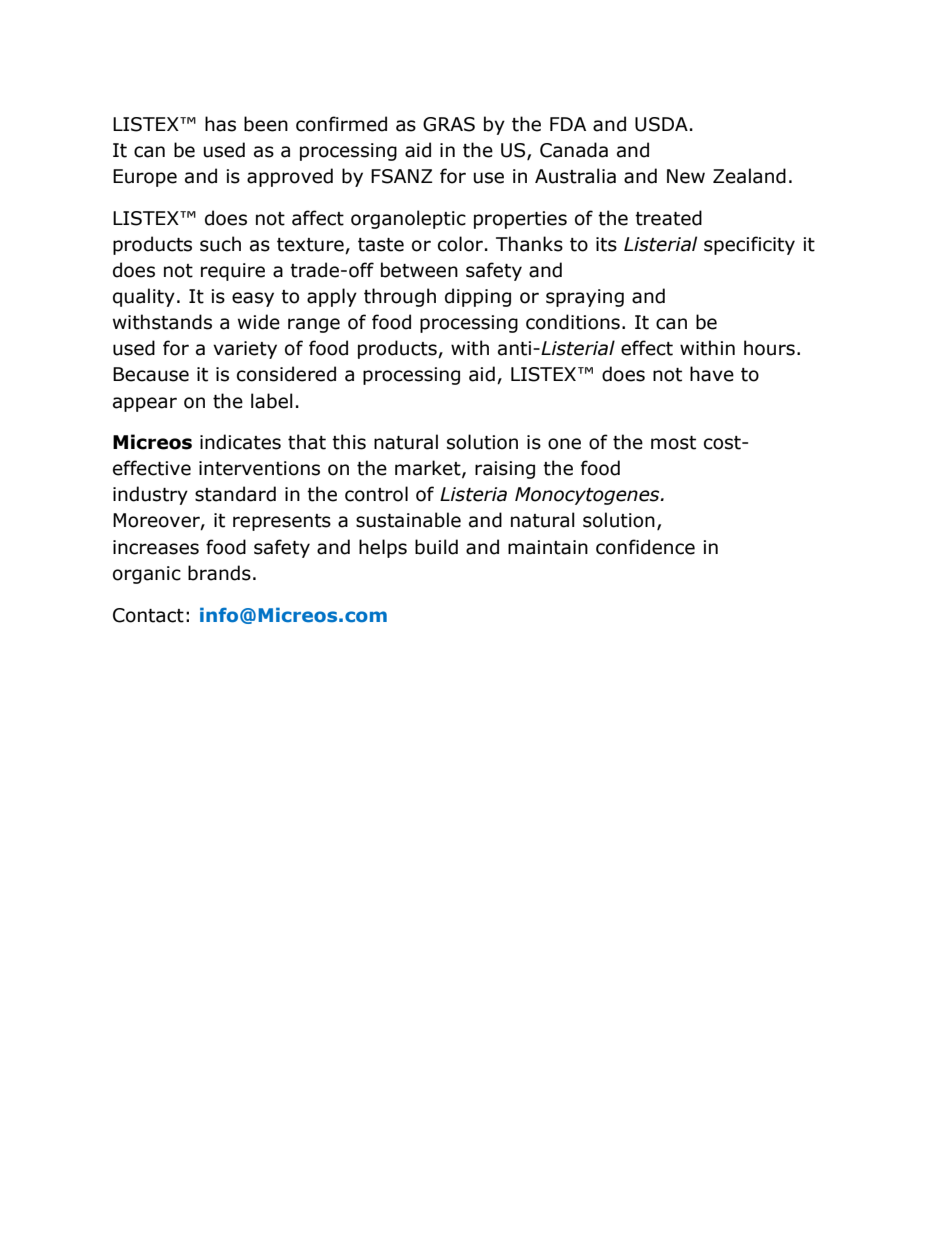  I want to click on USDA, so click(661, 124).
